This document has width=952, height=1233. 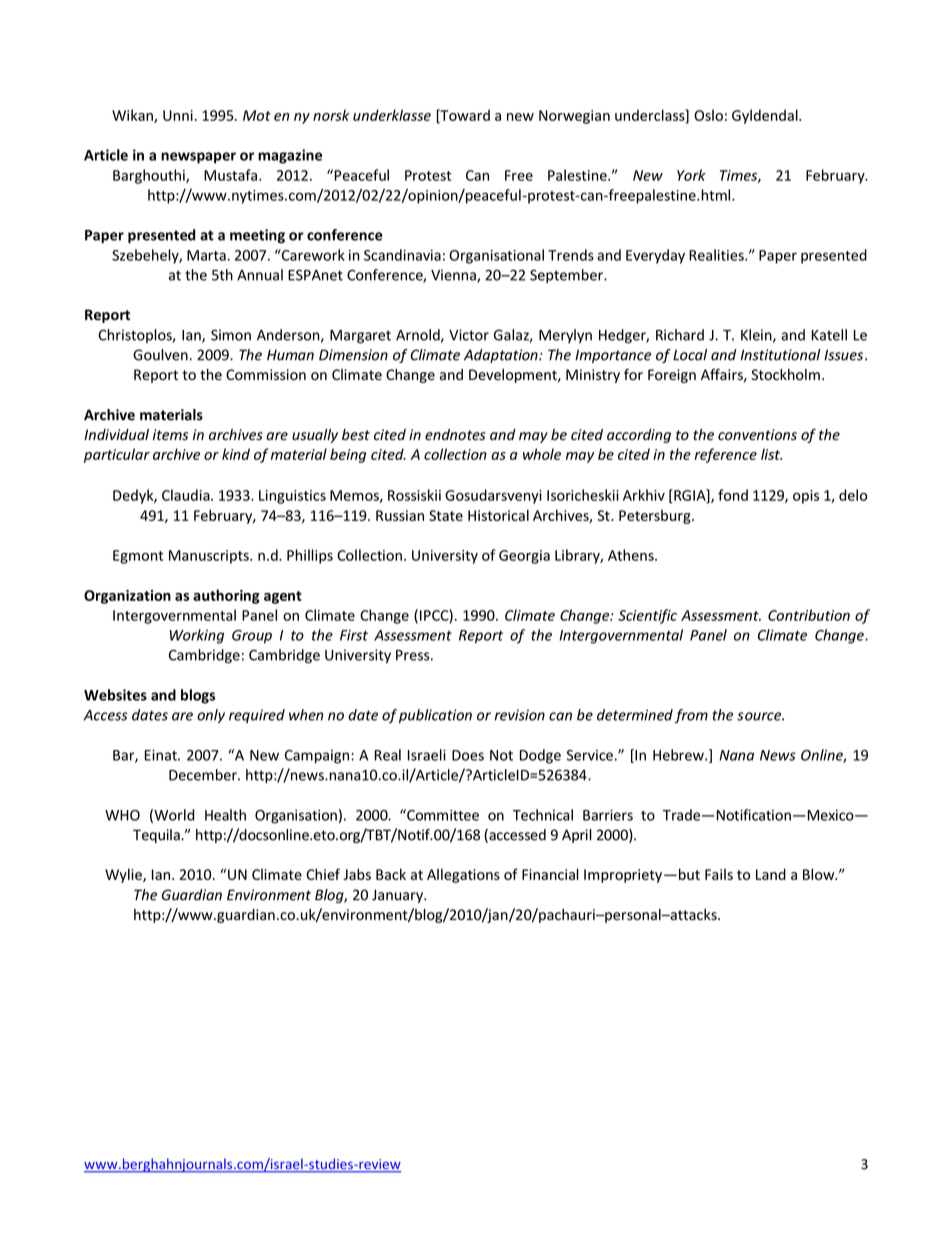 I want to click on Everyday, so click(x=655, y=256).
